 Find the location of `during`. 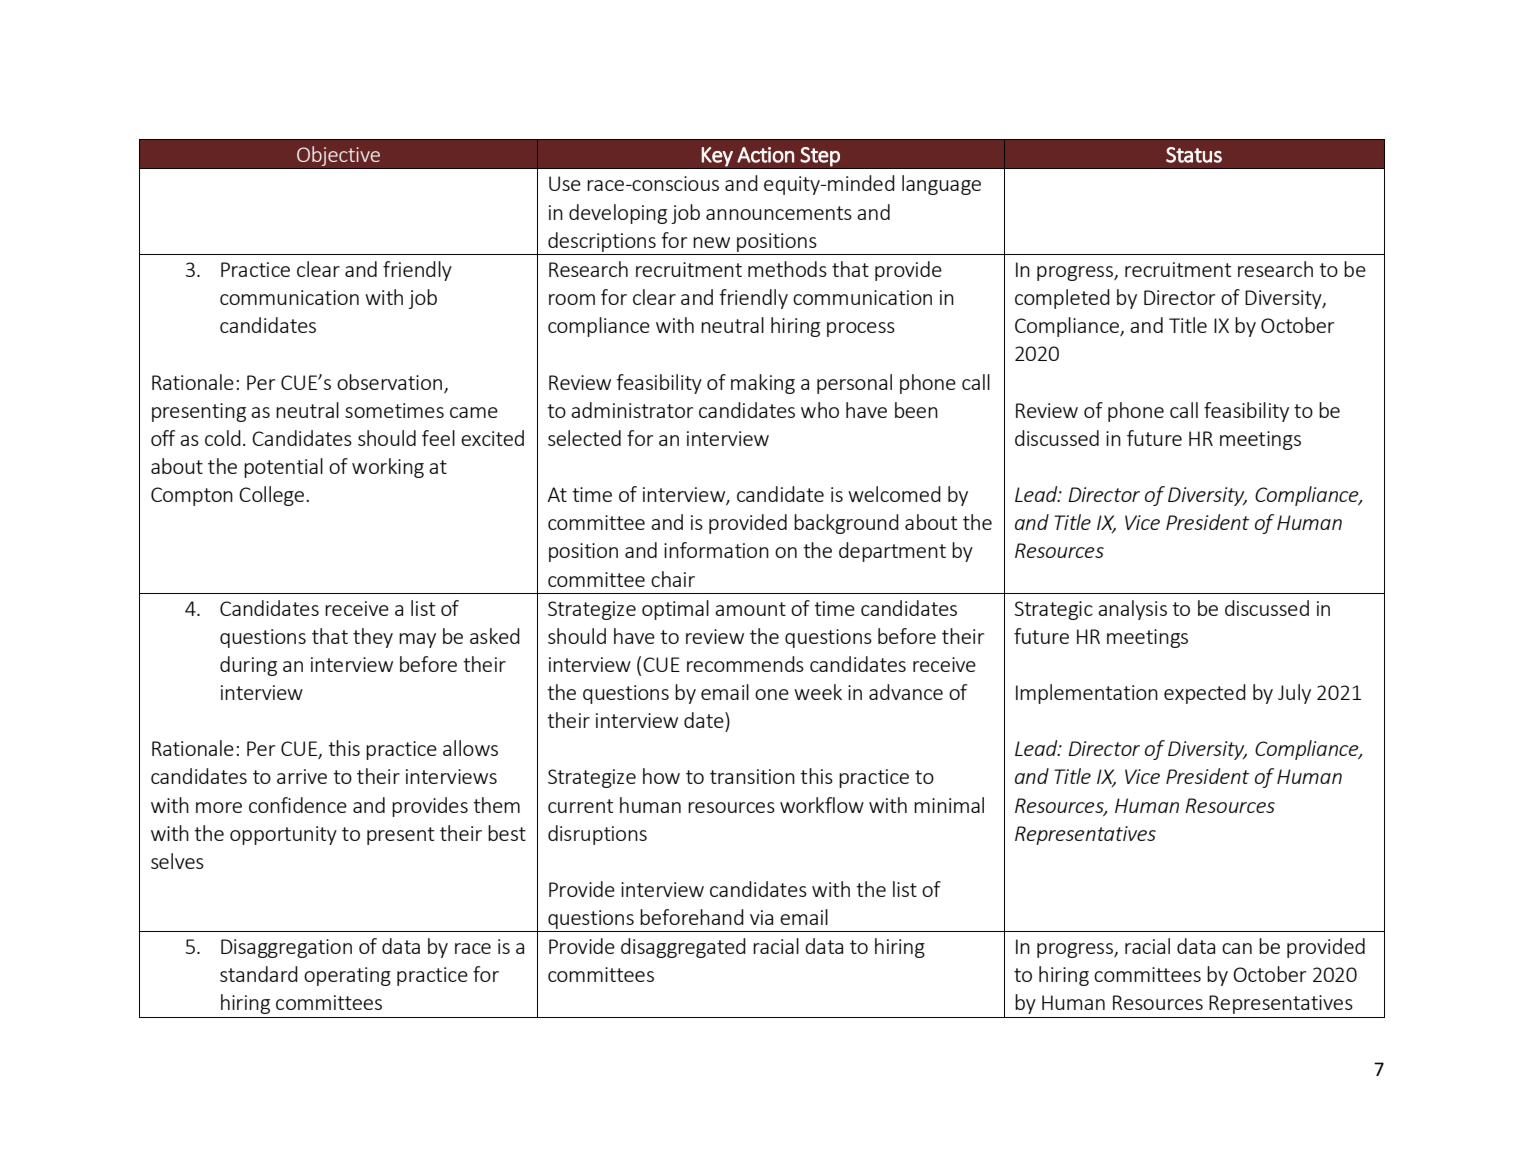

during is located at coordinates (248, 666).
